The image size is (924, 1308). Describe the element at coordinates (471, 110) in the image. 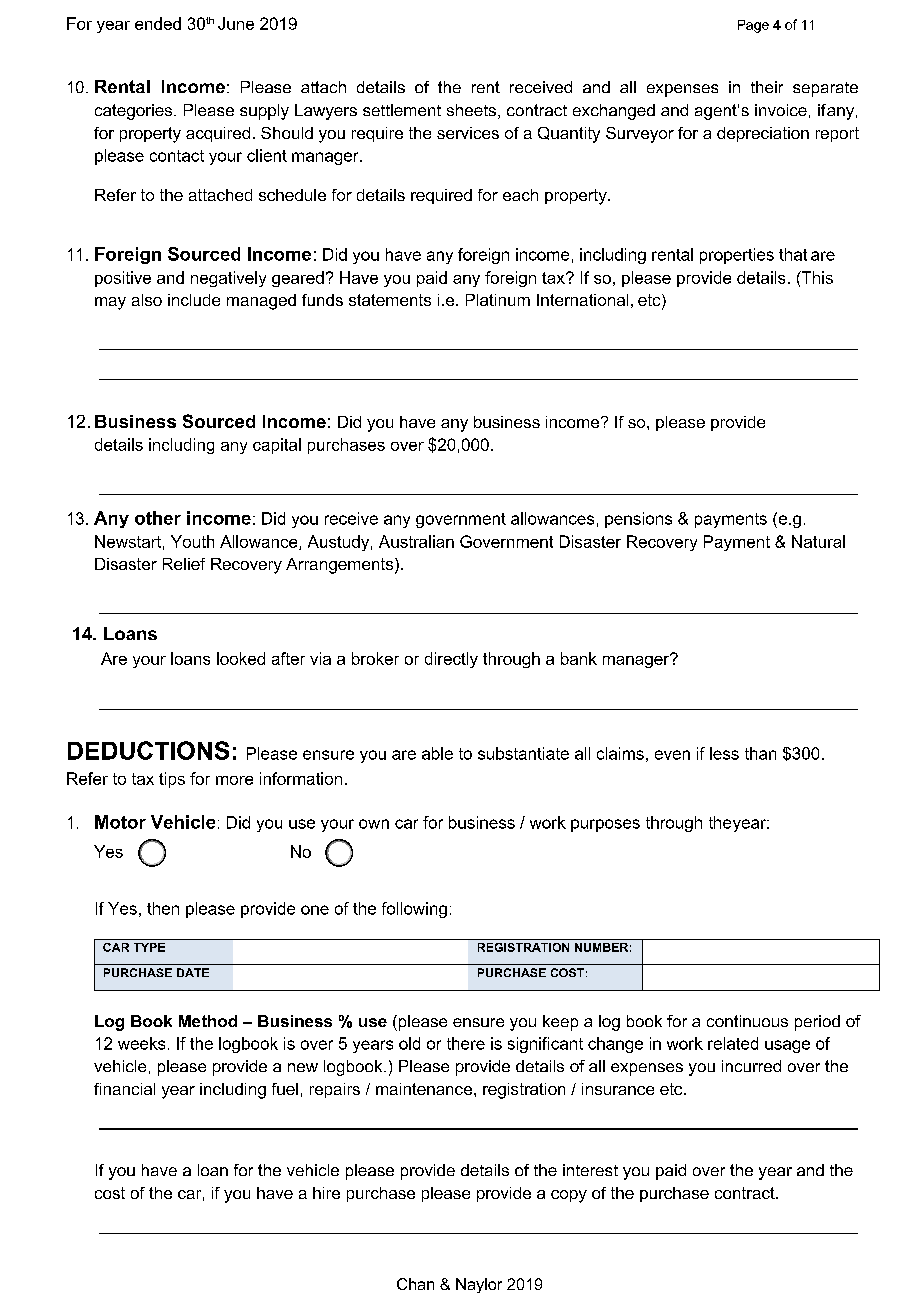

I see `sheets` at that location.
